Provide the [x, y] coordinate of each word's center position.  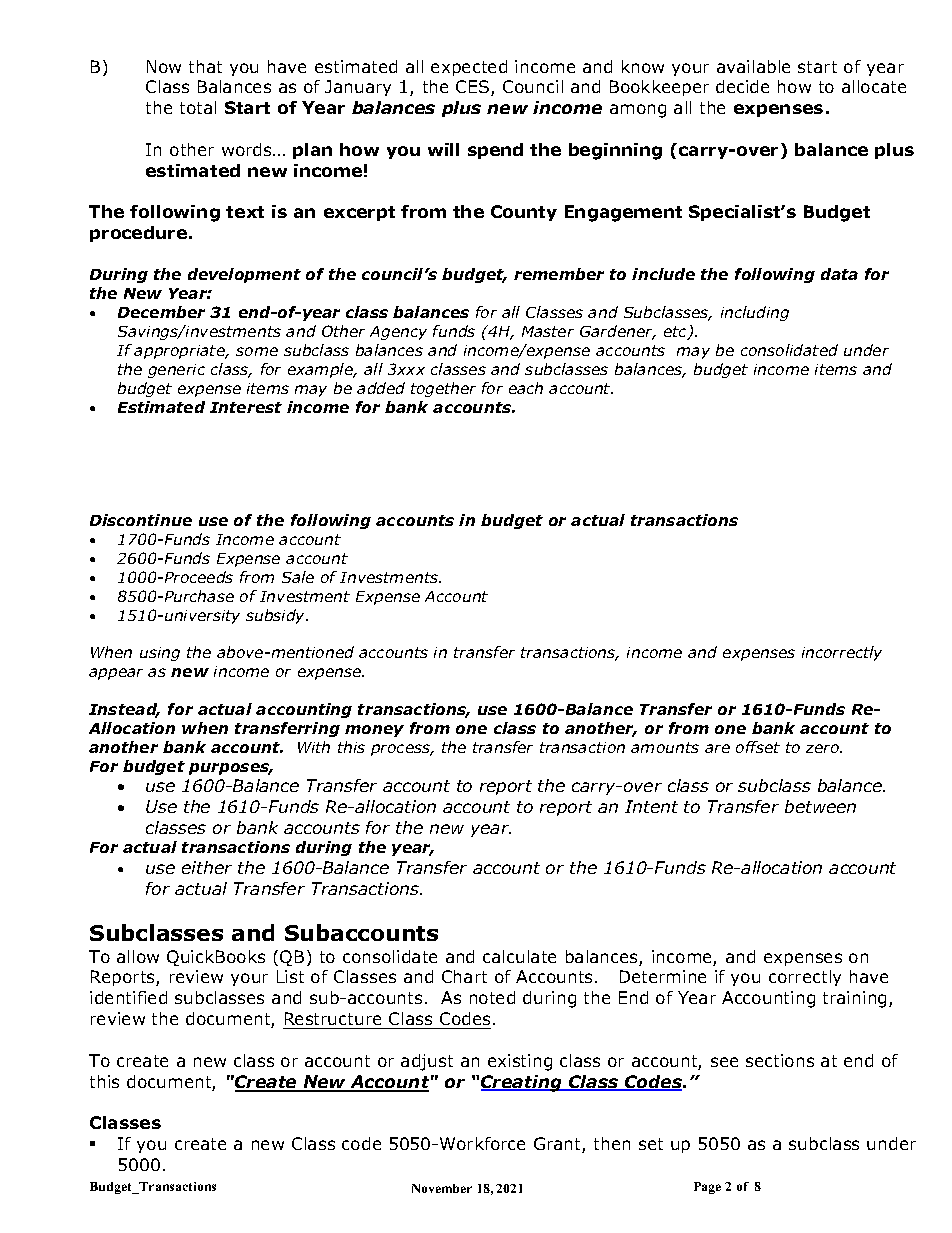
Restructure [333, 1018]
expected [469, 68]
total [198, 107]
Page [707, 1188]
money [374, 731]
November [442, 1188]
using [160, 654]
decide [742, 86]
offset [758, 747]
